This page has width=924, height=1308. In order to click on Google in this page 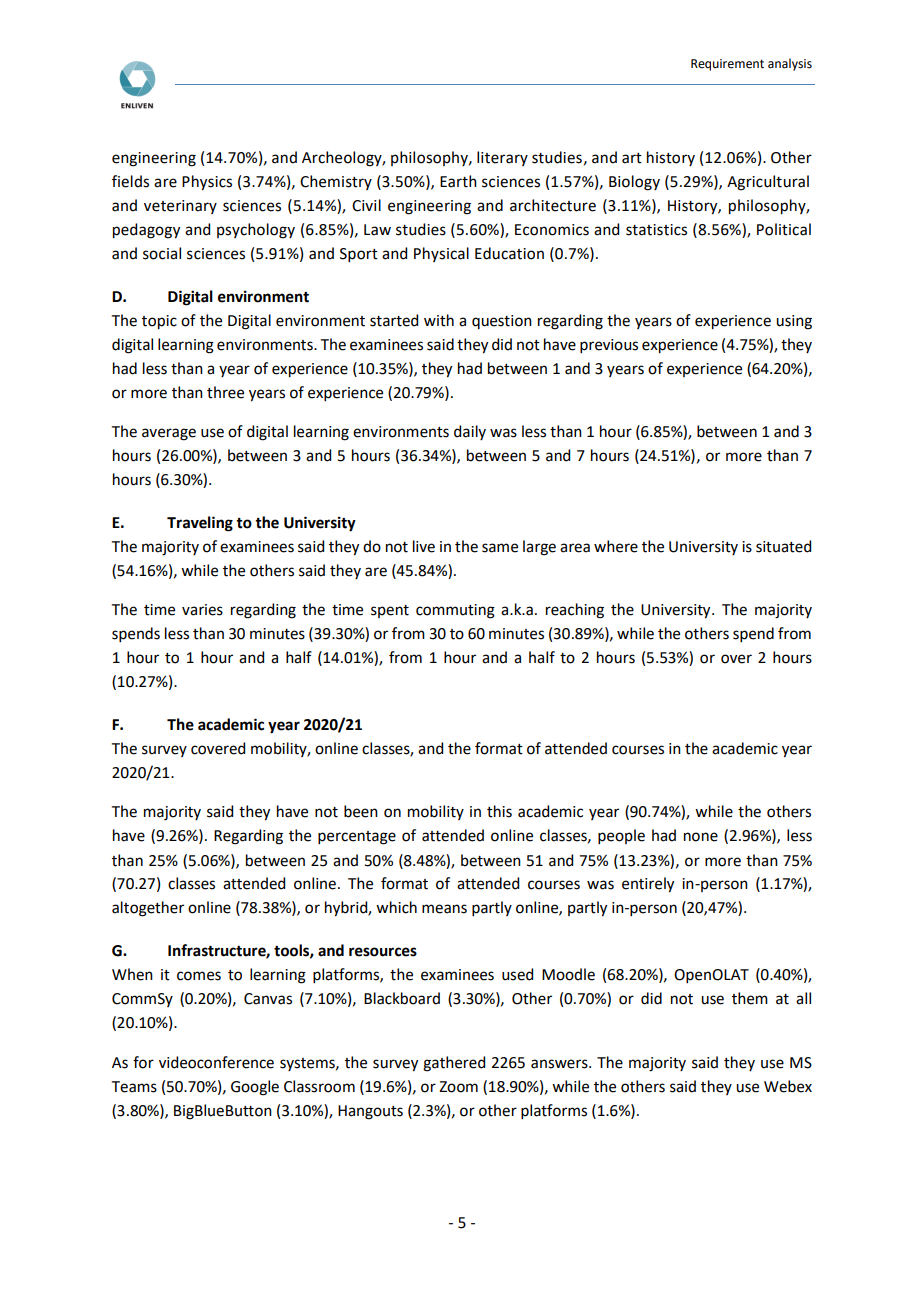, I will do `click(255, 1088)`.
